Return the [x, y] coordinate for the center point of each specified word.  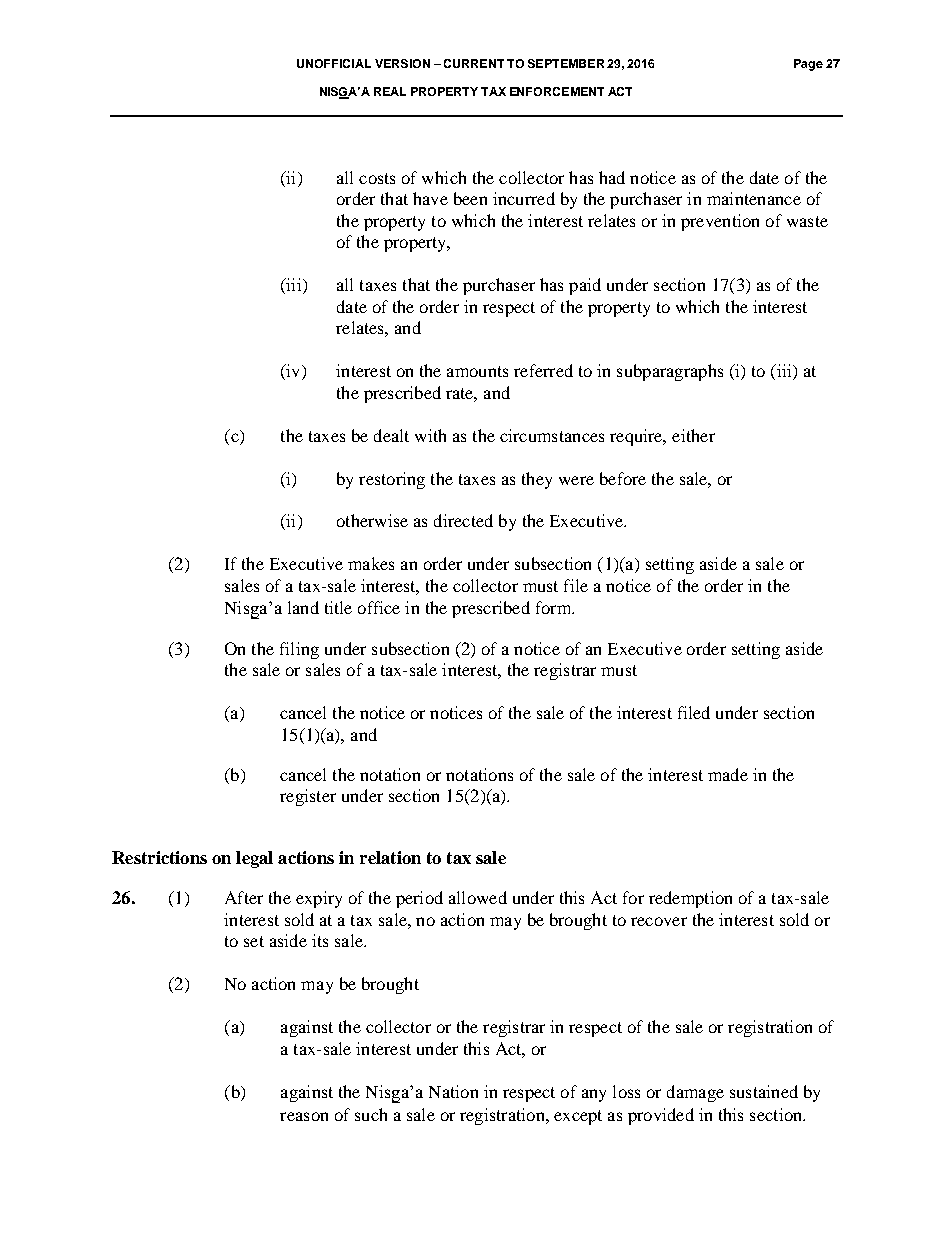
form [554, 607]
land [303, 607]
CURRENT [474, 63]
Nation [453, 1091]
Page [808, 65]
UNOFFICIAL [334, 63]
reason [304, 1116]
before [623, 478]
